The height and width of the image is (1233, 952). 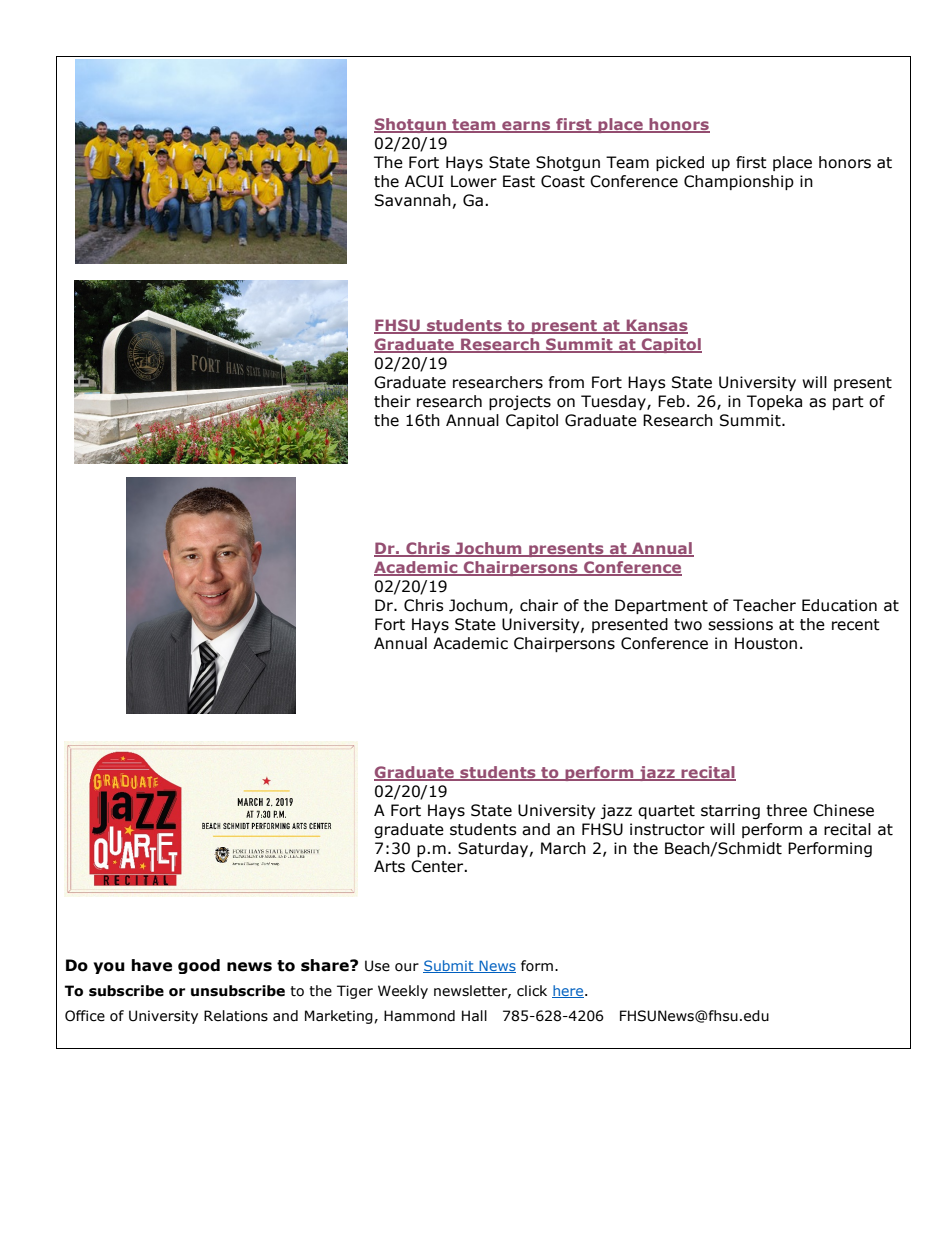 I want to click on projects, so click(x=520, y=402).
